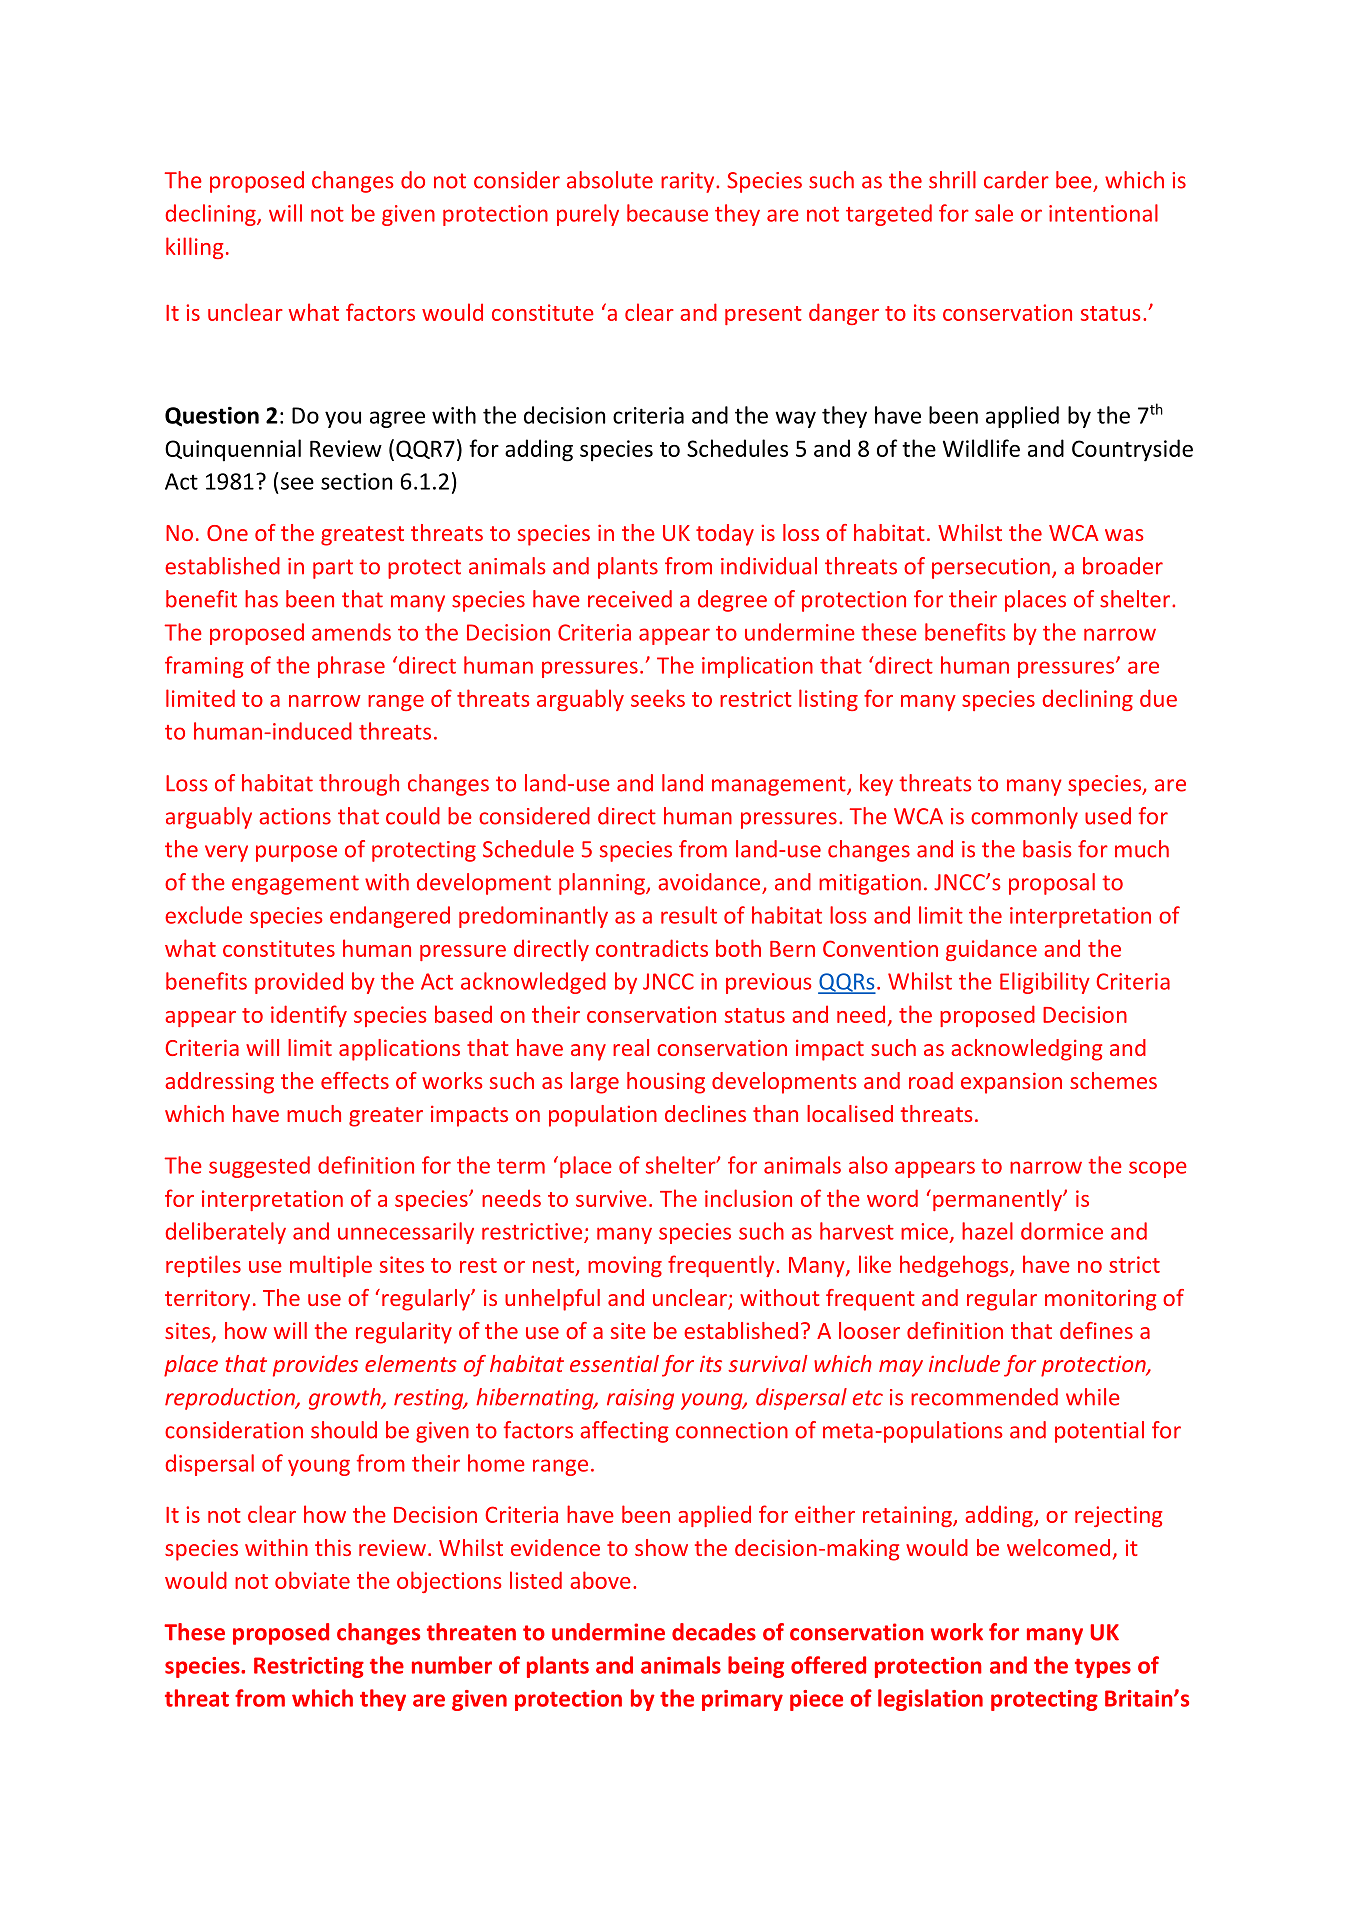 This image has height=1923, width=1360. Describe the element at coordinates (994, 213) in the image. I see `sale` at that location.
